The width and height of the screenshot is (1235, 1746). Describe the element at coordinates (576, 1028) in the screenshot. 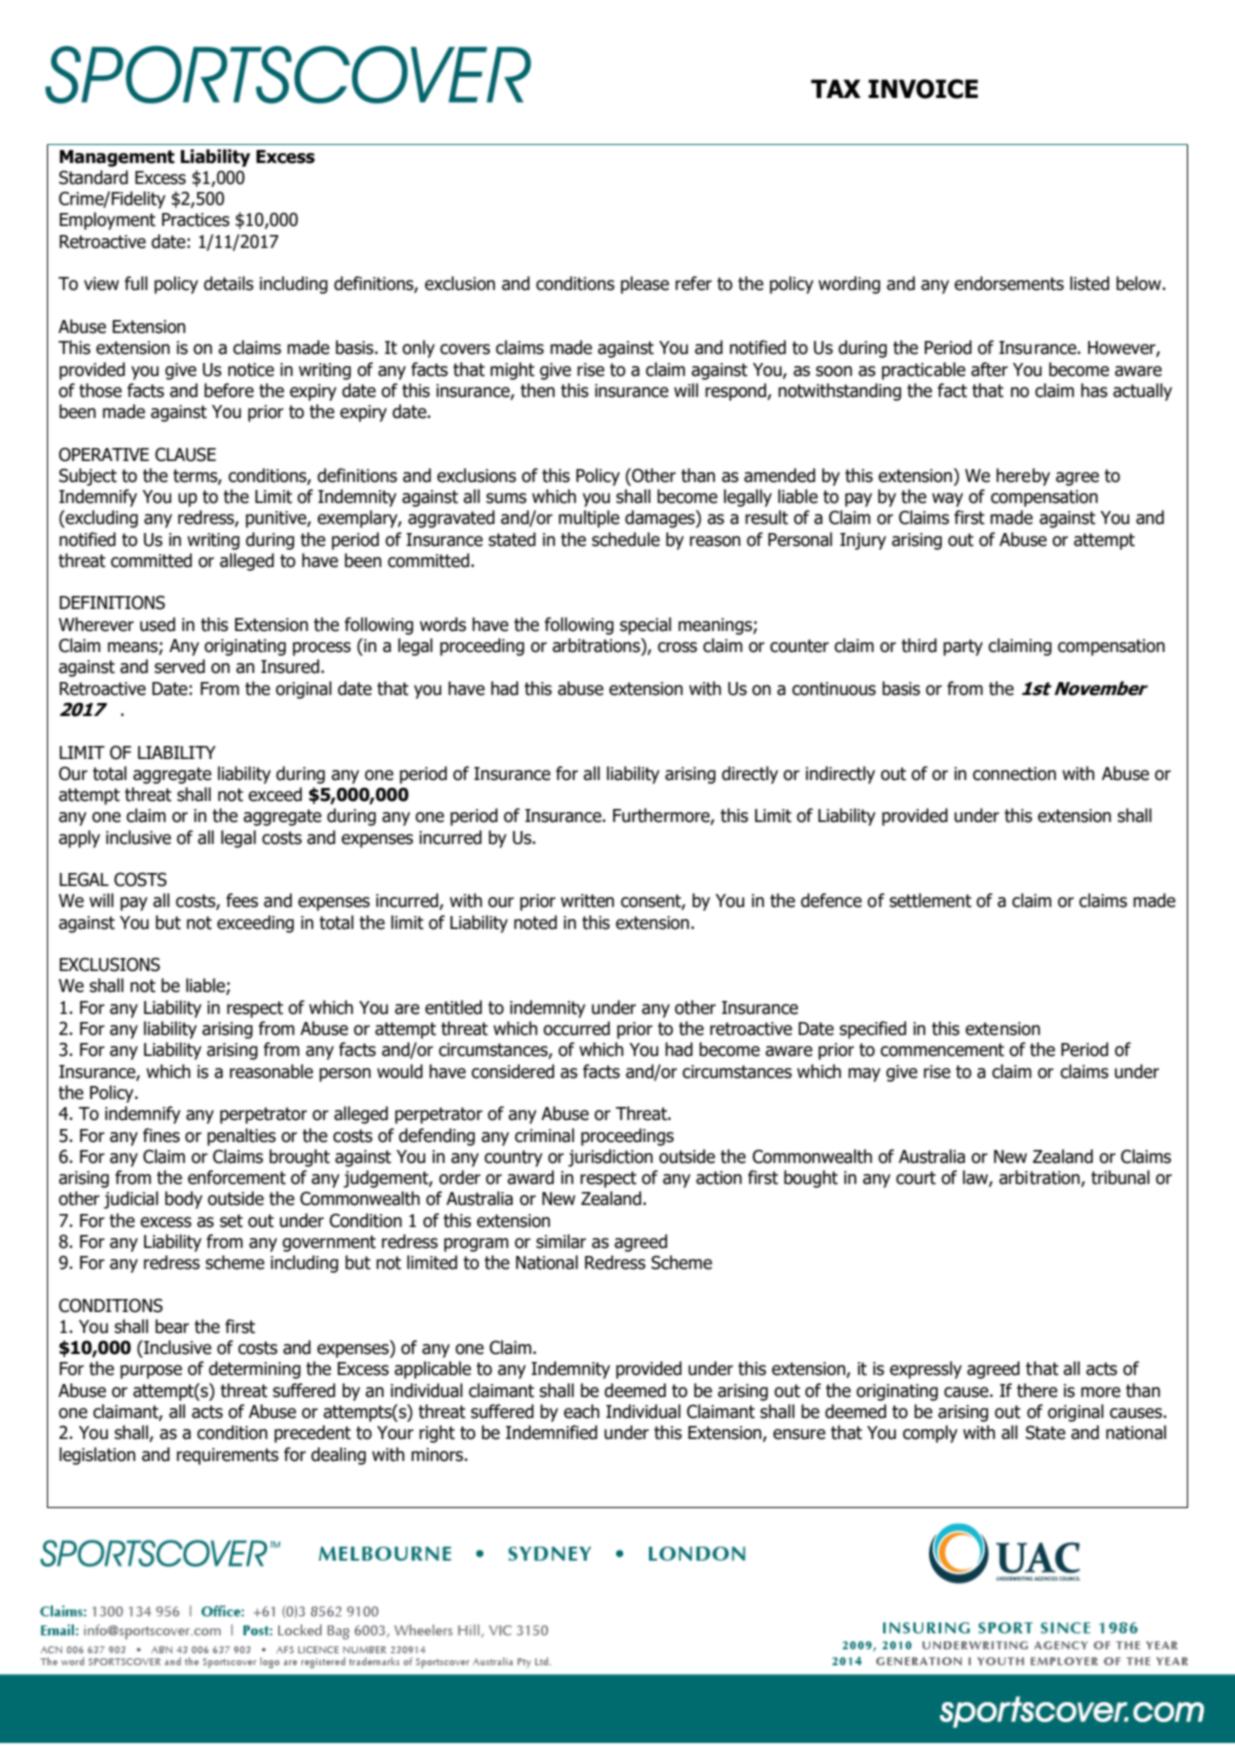

I see `occurred` at that location.
